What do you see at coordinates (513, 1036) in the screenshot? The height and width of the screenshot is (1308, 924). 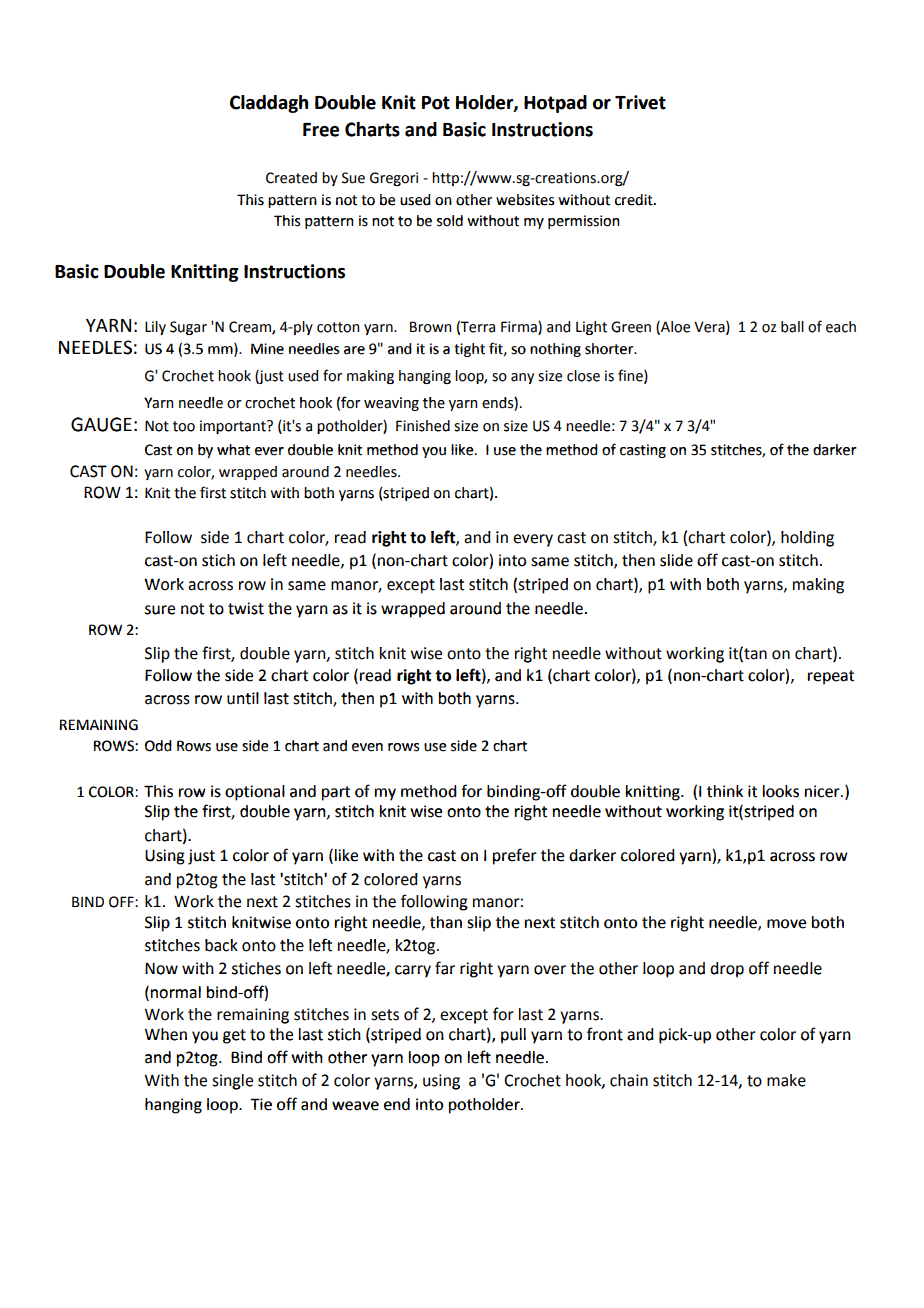 I see `pull` at bounding box center [513, 1036].
